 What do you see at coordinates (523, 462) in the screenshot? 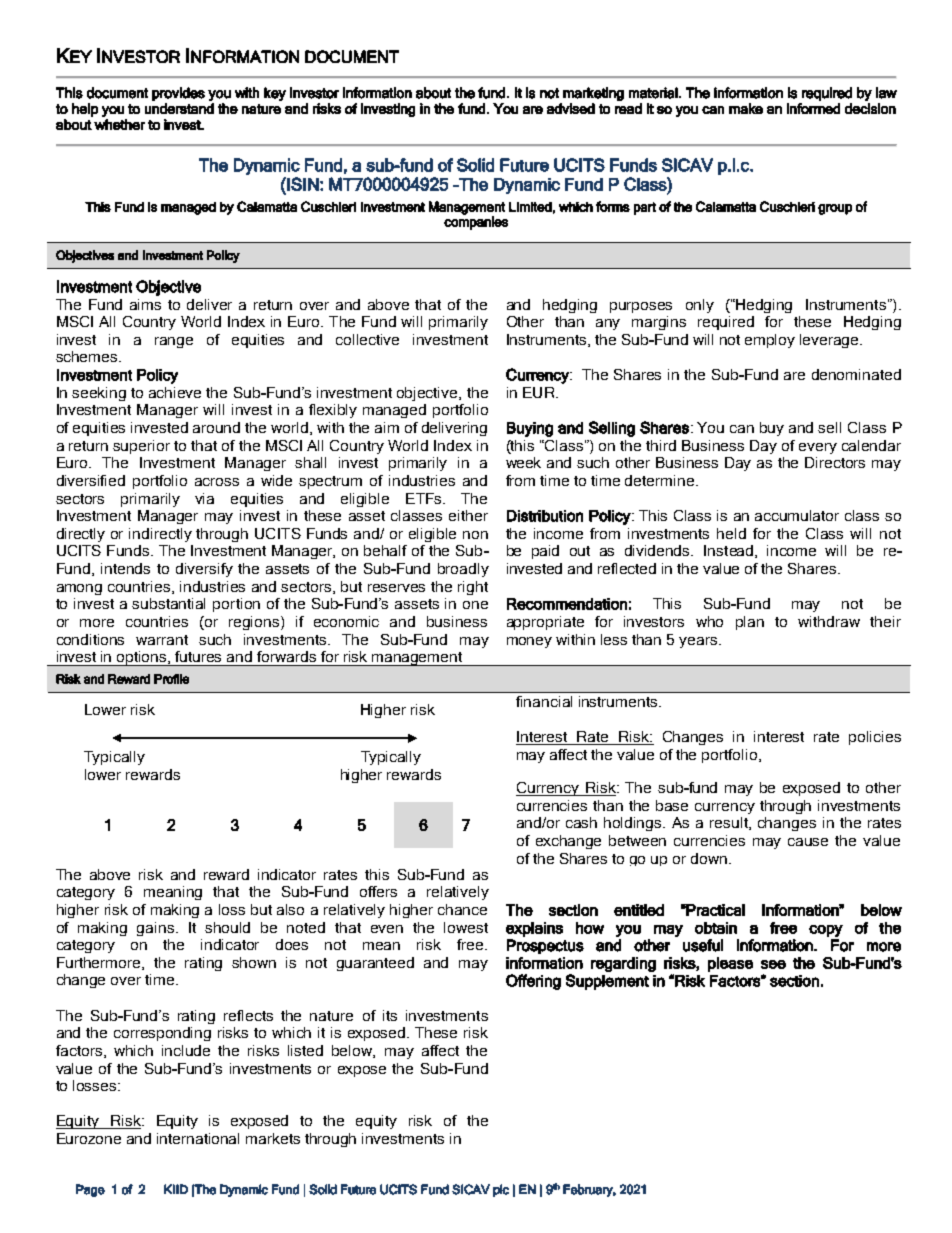
I see `week` at bounding box center [523, 462].
